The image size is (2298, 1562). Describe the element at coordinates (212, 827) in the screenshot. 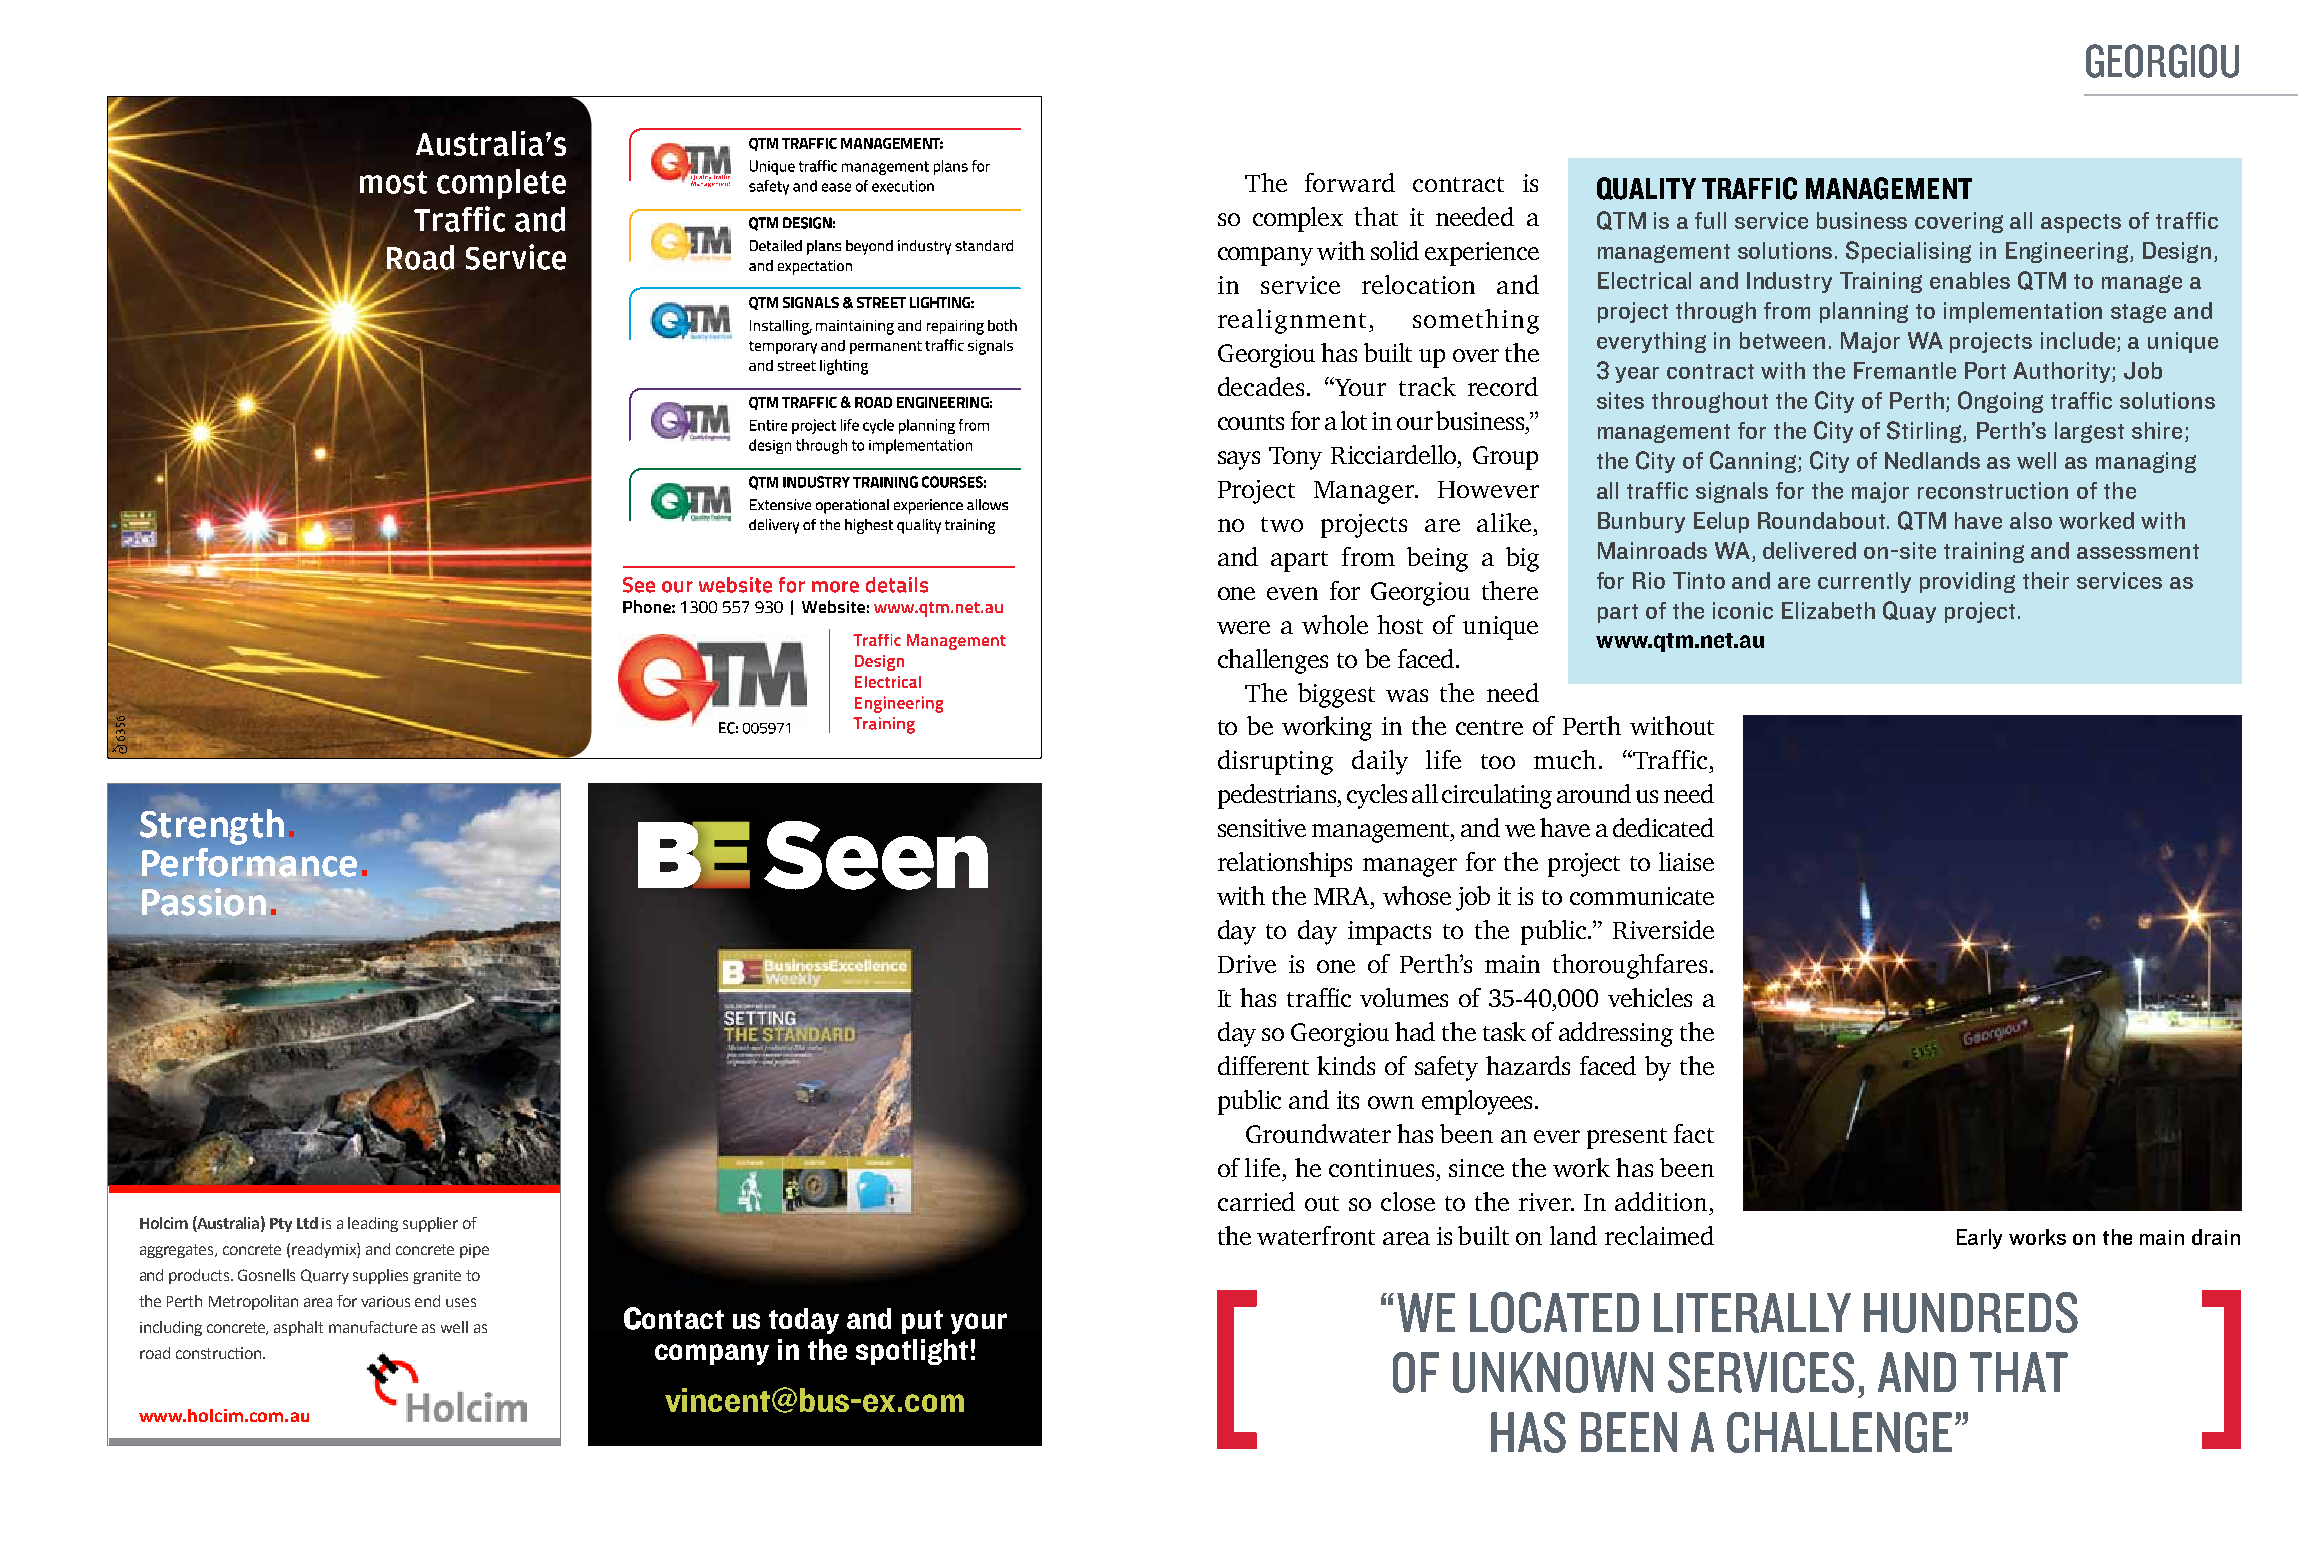

I see `Strength` at that location.
